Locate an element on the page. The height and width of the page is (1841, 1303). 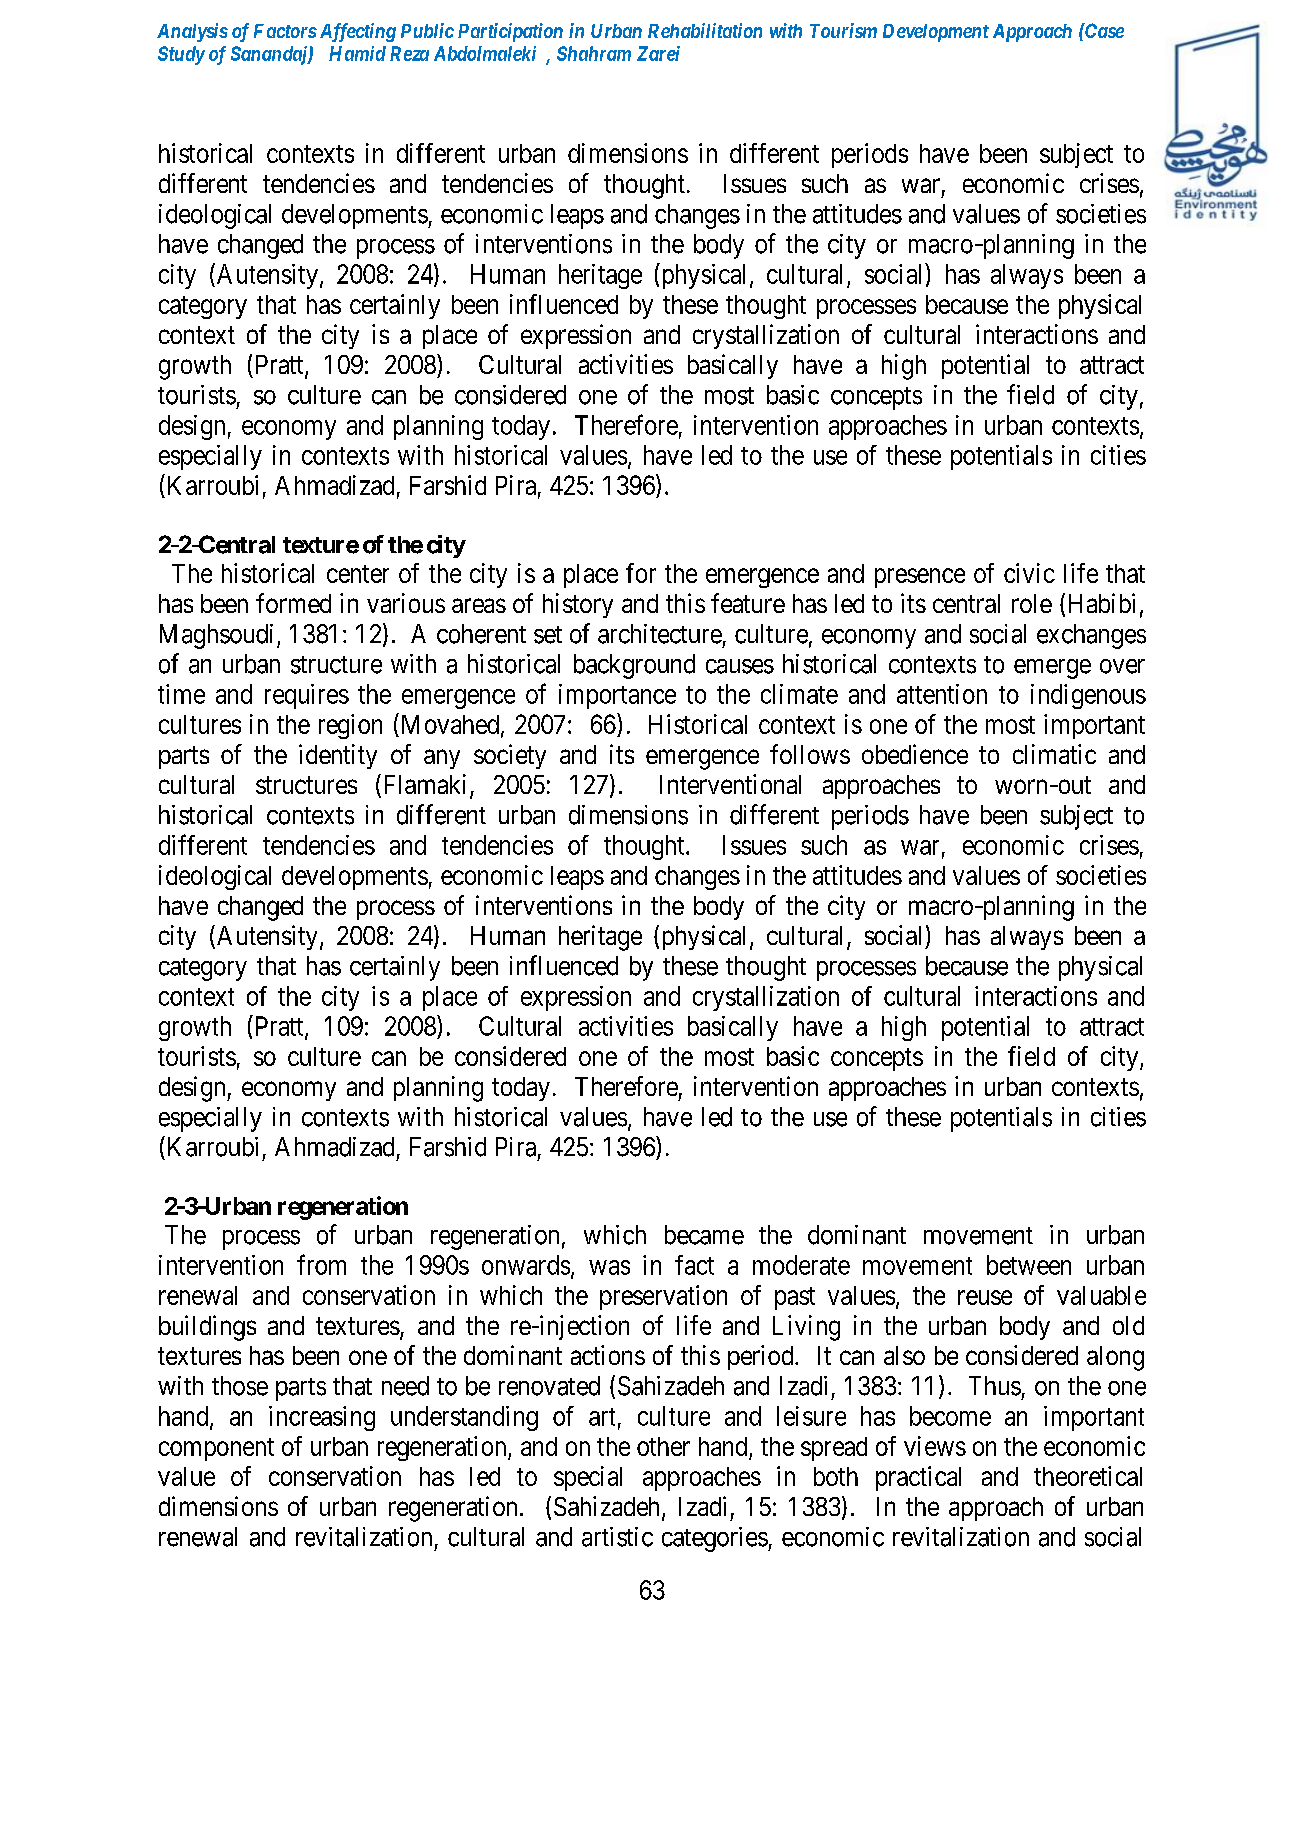
between is located at coordinates (1029, 1265).
